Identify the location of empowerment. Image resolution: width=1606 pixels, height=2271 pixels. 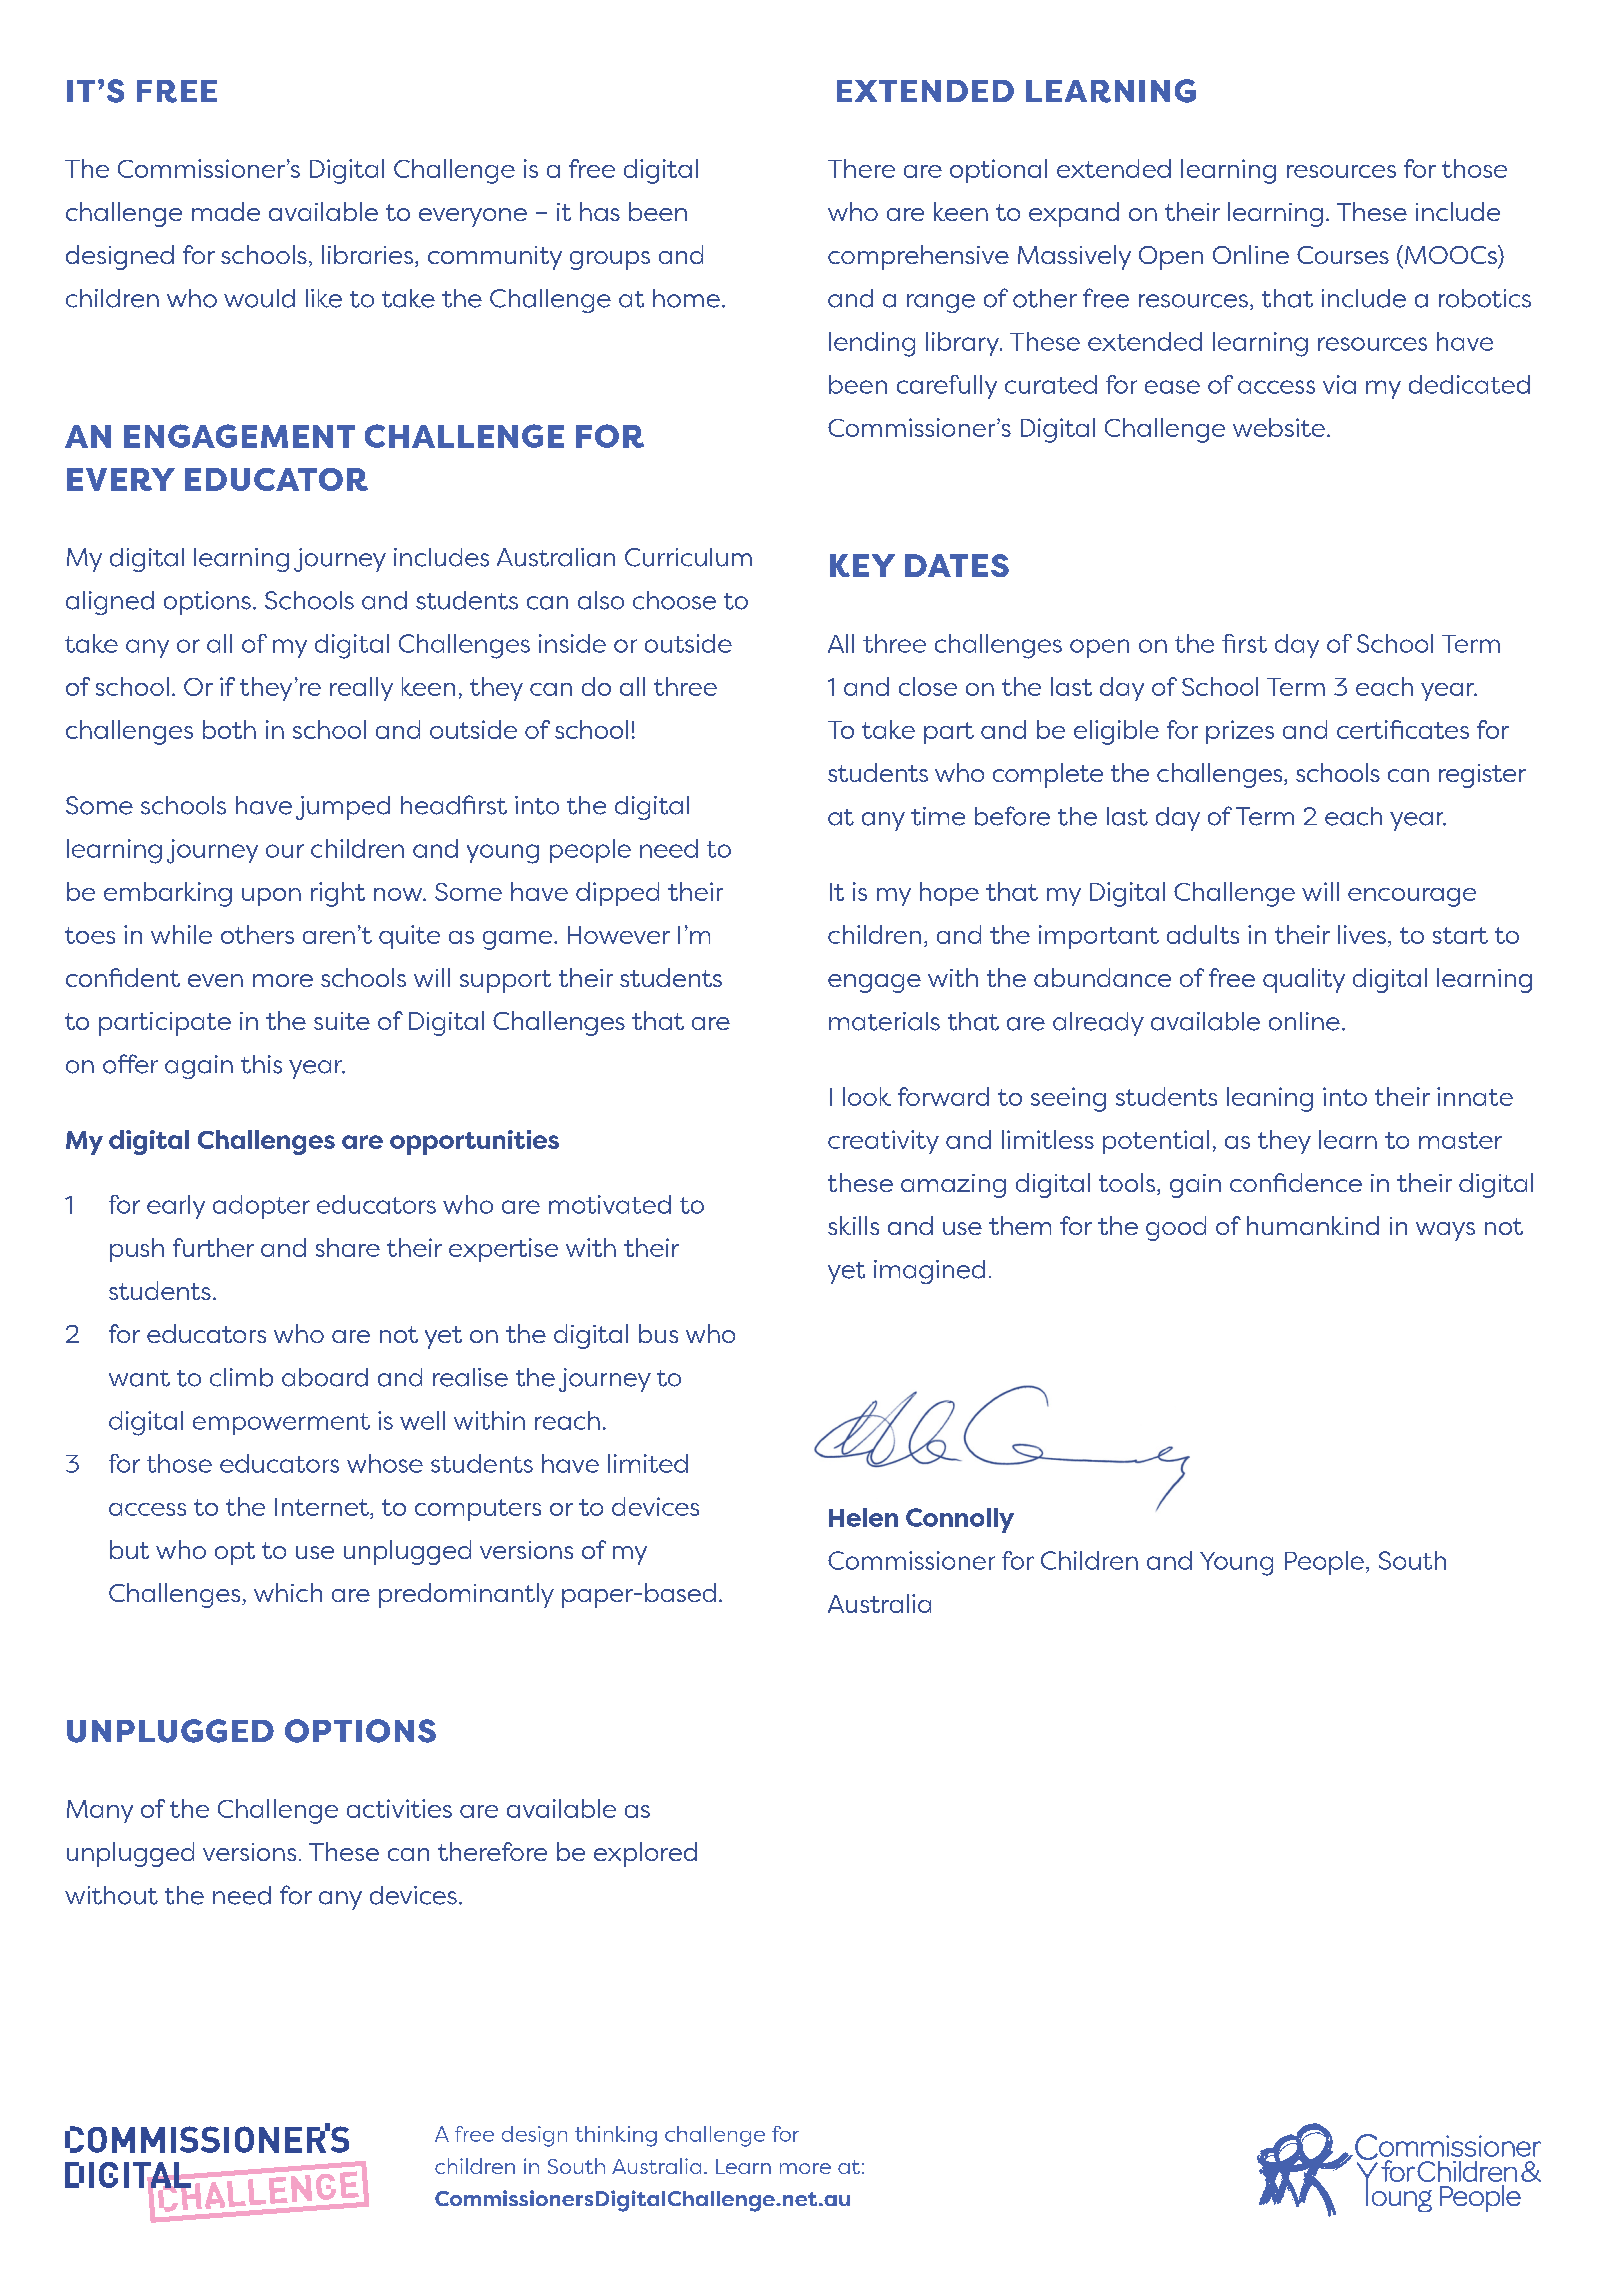
(281, 1424).
